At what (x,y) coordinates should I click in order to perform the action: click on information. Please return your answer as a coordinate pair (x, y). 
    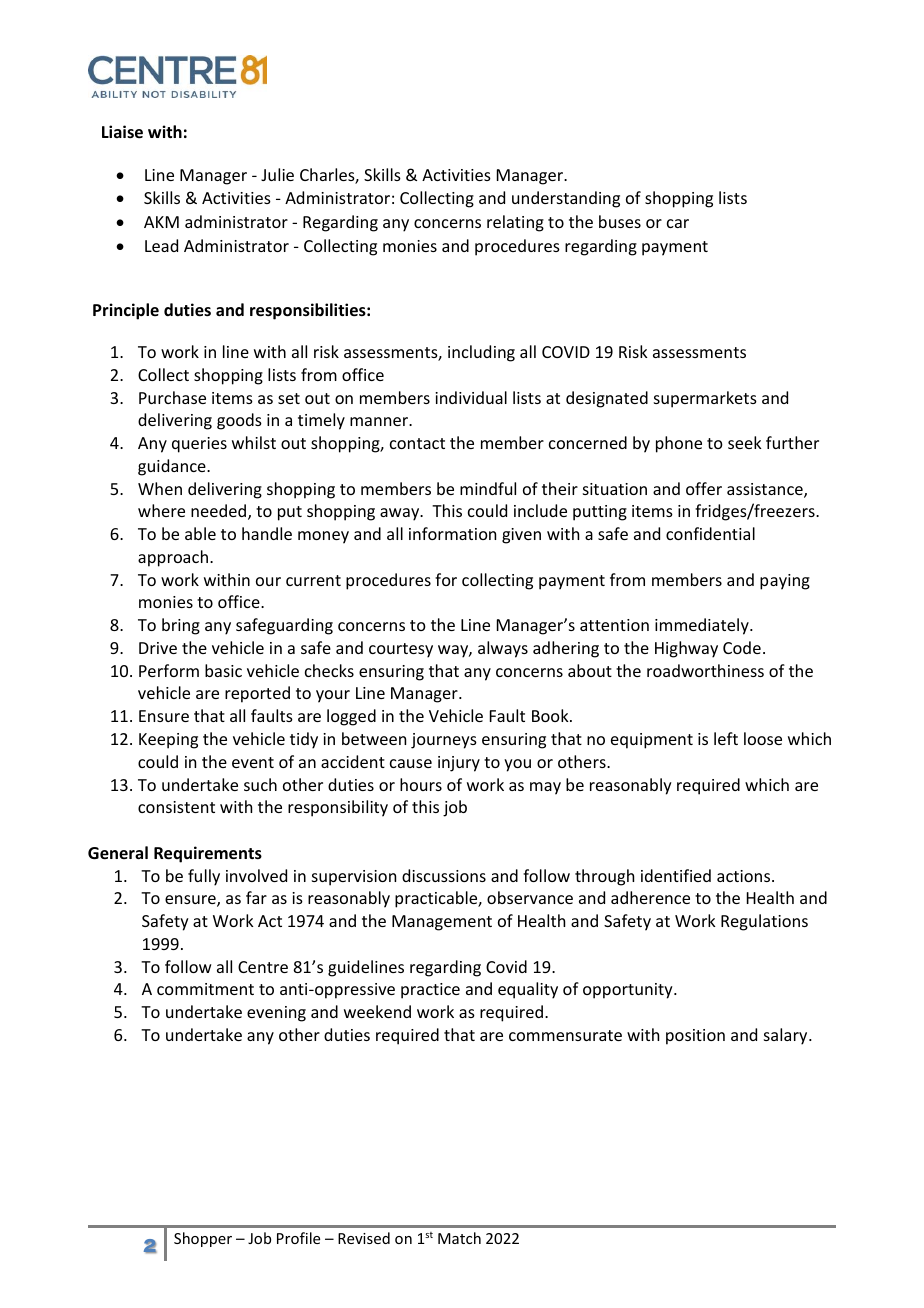
    Looking at the image, I should click on (452, 533).
